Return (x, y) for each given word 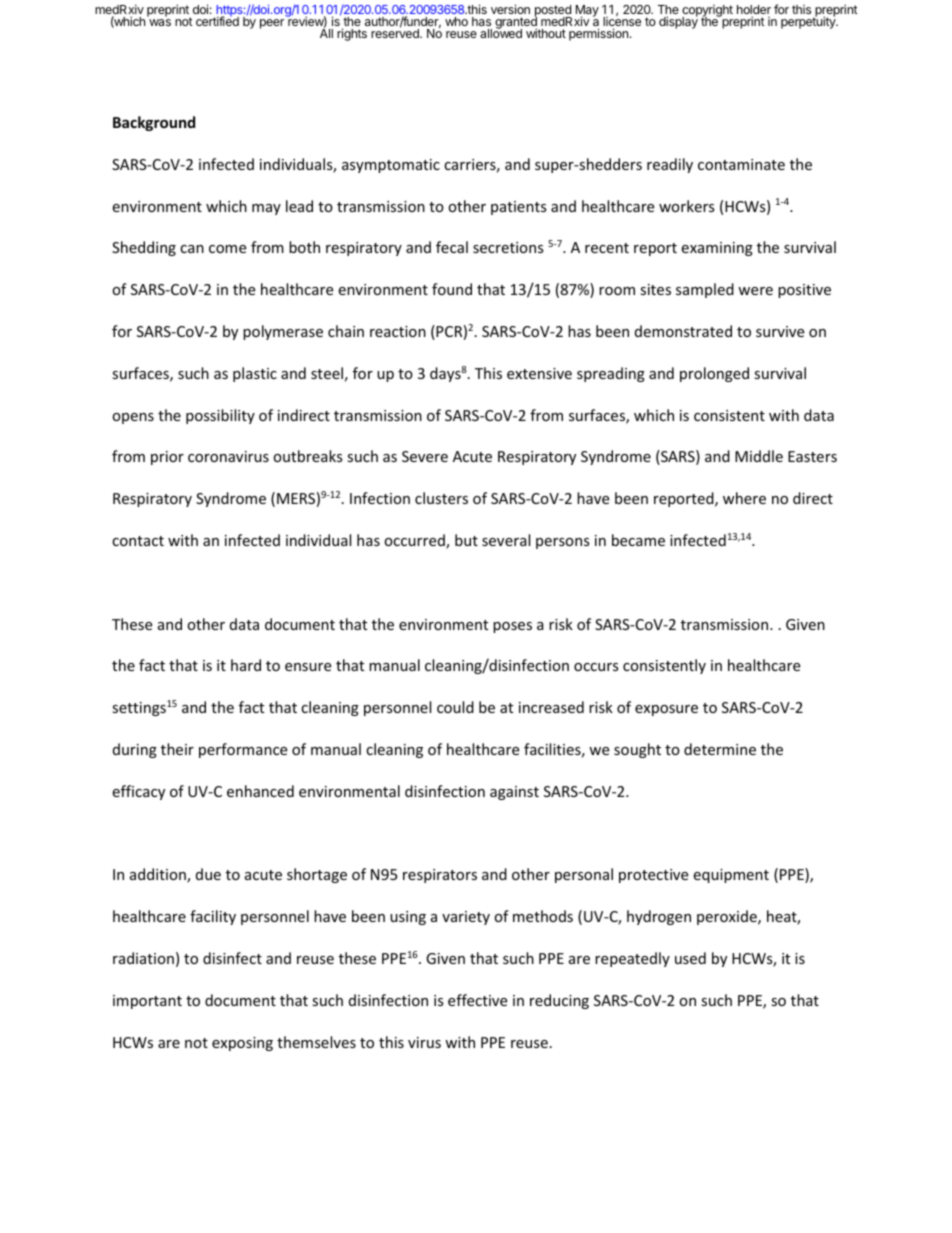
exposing (242, 1044)
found (452, 289)
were (755, 291)
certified (217, 20)
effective (477, 1000)
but (466, 540)
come (227, 249)
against (514, 793)
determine (720, 749)
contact (138, 541)
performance (243, 750)
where (744, 498)
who (456, 21)
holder (754, 11)
